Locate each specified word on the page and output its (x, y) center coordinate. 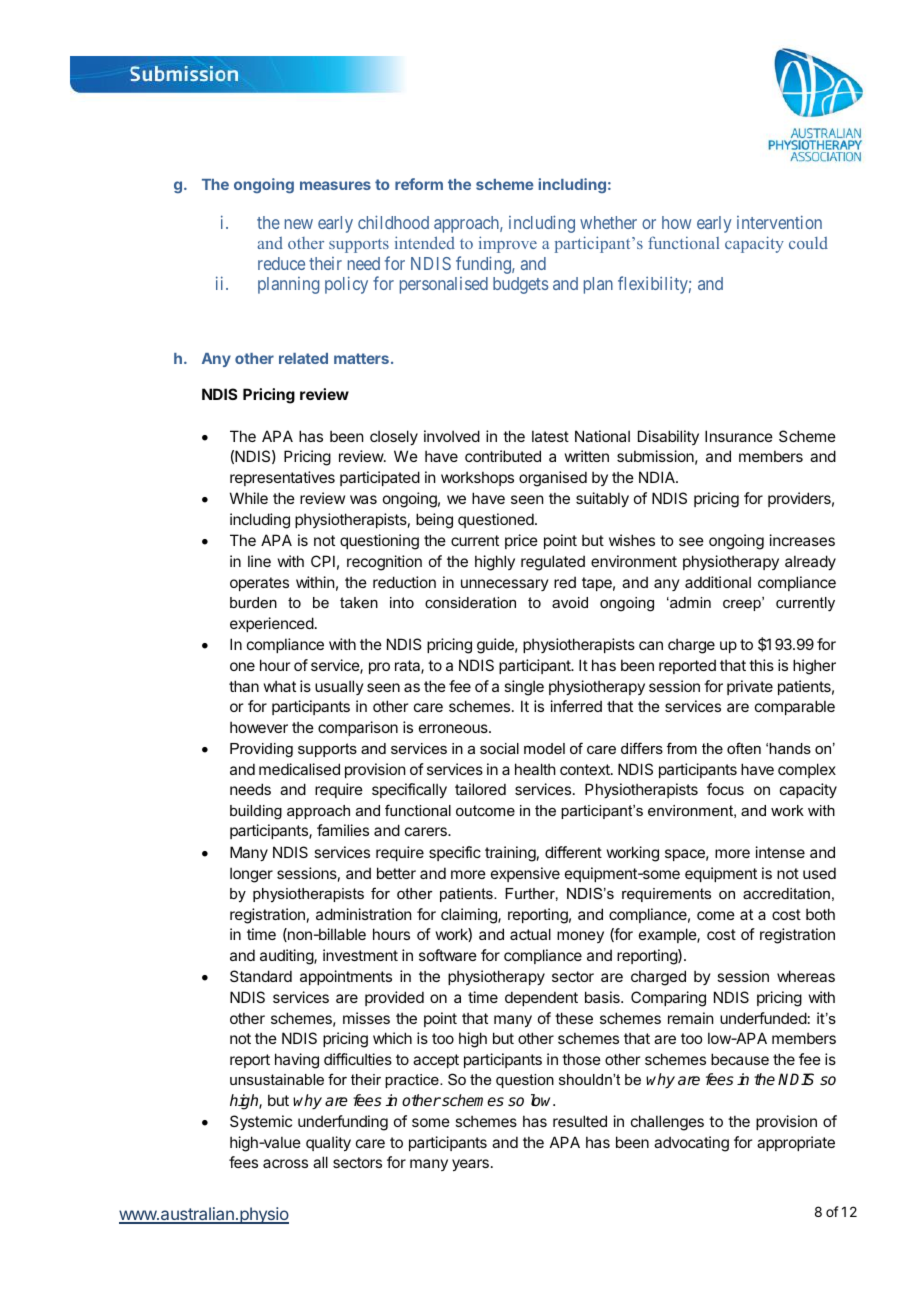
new (299, 224)
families (343, 830)
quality (328, 1143)
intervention (779, 222)
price (521, 541)
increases (802, 540)
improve (508, 244)
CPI (323, 561)
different (573, 852)
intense (780, 852)
